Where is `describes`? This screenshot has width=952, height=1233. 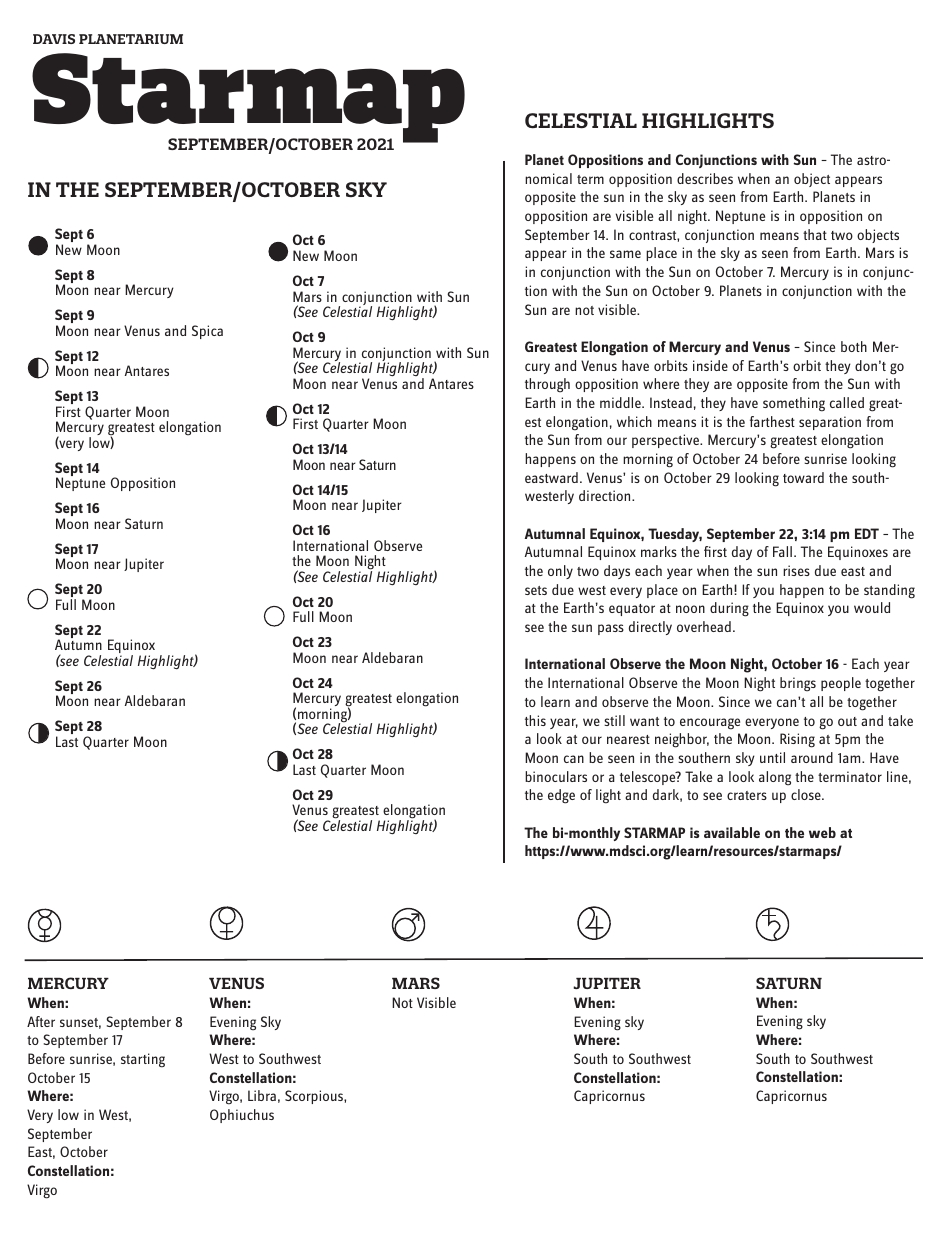
describes is located at coordinates (705, 178).
